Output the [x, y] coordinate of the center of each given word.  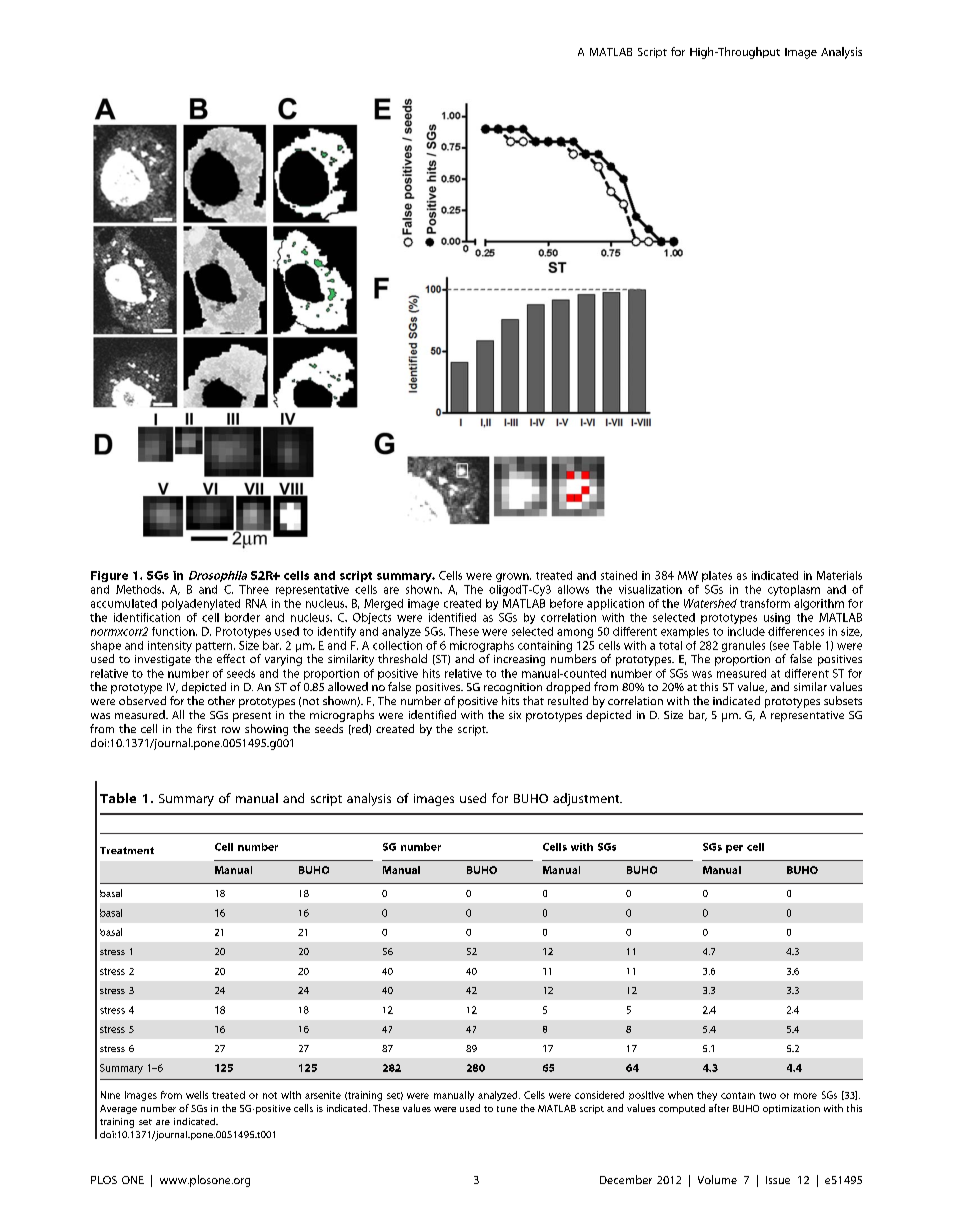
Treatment [127, 850]
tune [507, 1109]
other [221, 700]
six [515, 715]
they [707, 1096]
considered [599, 1095]
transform [765, 603]
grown [513, 577]
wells [197, 1095]
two [767, 1095]
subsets [843, 700]
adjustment [587, 799]
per [734, 849]
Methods [140, 589]
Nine [110, 1095]
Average [118, 1109]
